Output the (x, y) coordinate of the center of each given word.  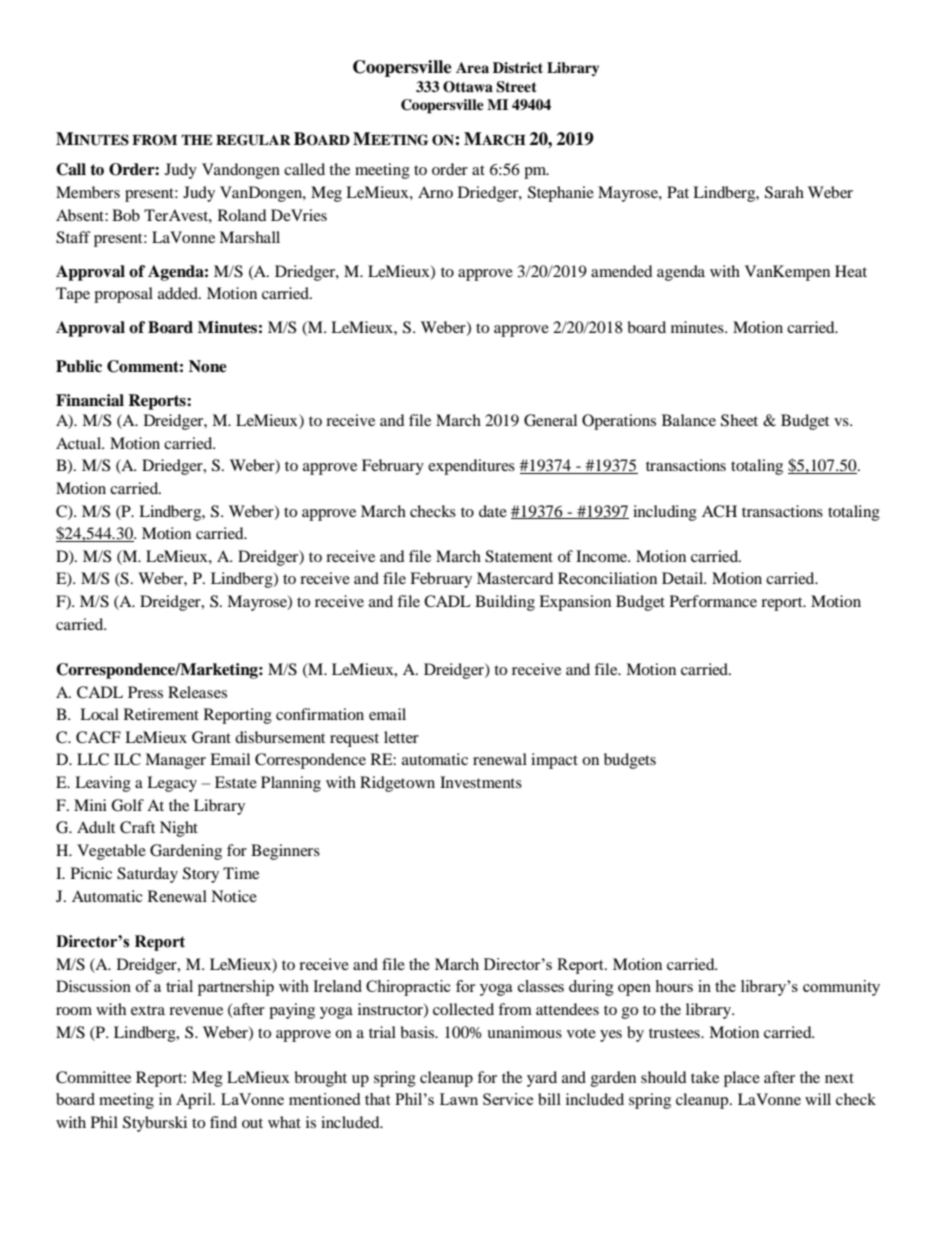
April (195, 1101)
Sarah (784, 192)
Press (145, 692)
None (208, 366)
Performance (713, 601)
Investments (481, 782)
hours (674, 986)
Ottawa (468, 87)
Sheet (739, 420)
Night (179, 829)
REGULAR (253, 140)
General (550, 420)
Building (505, 603)
